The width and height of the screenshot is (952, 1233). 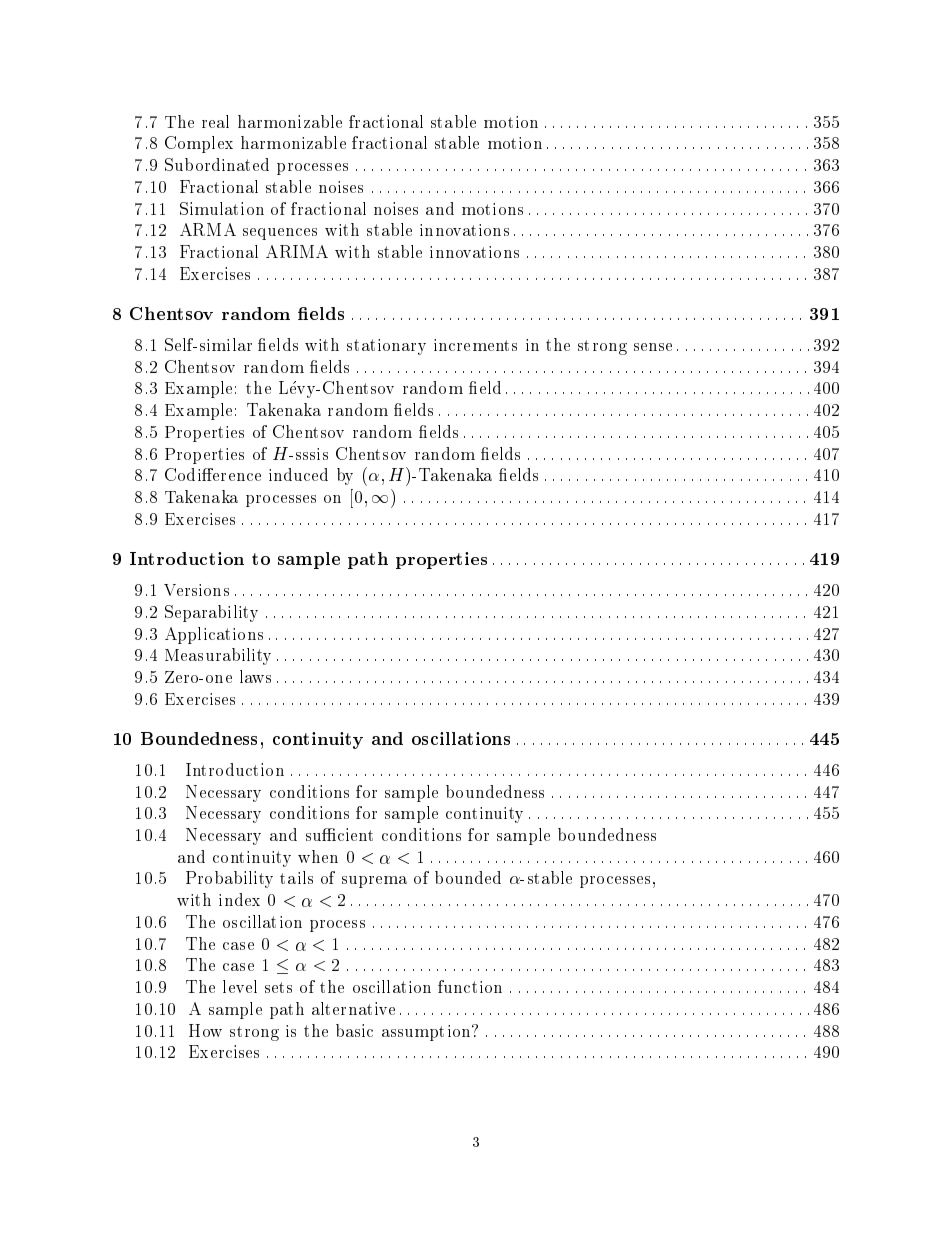 I want to click on Subordinated, so click(x=217, y=164).
